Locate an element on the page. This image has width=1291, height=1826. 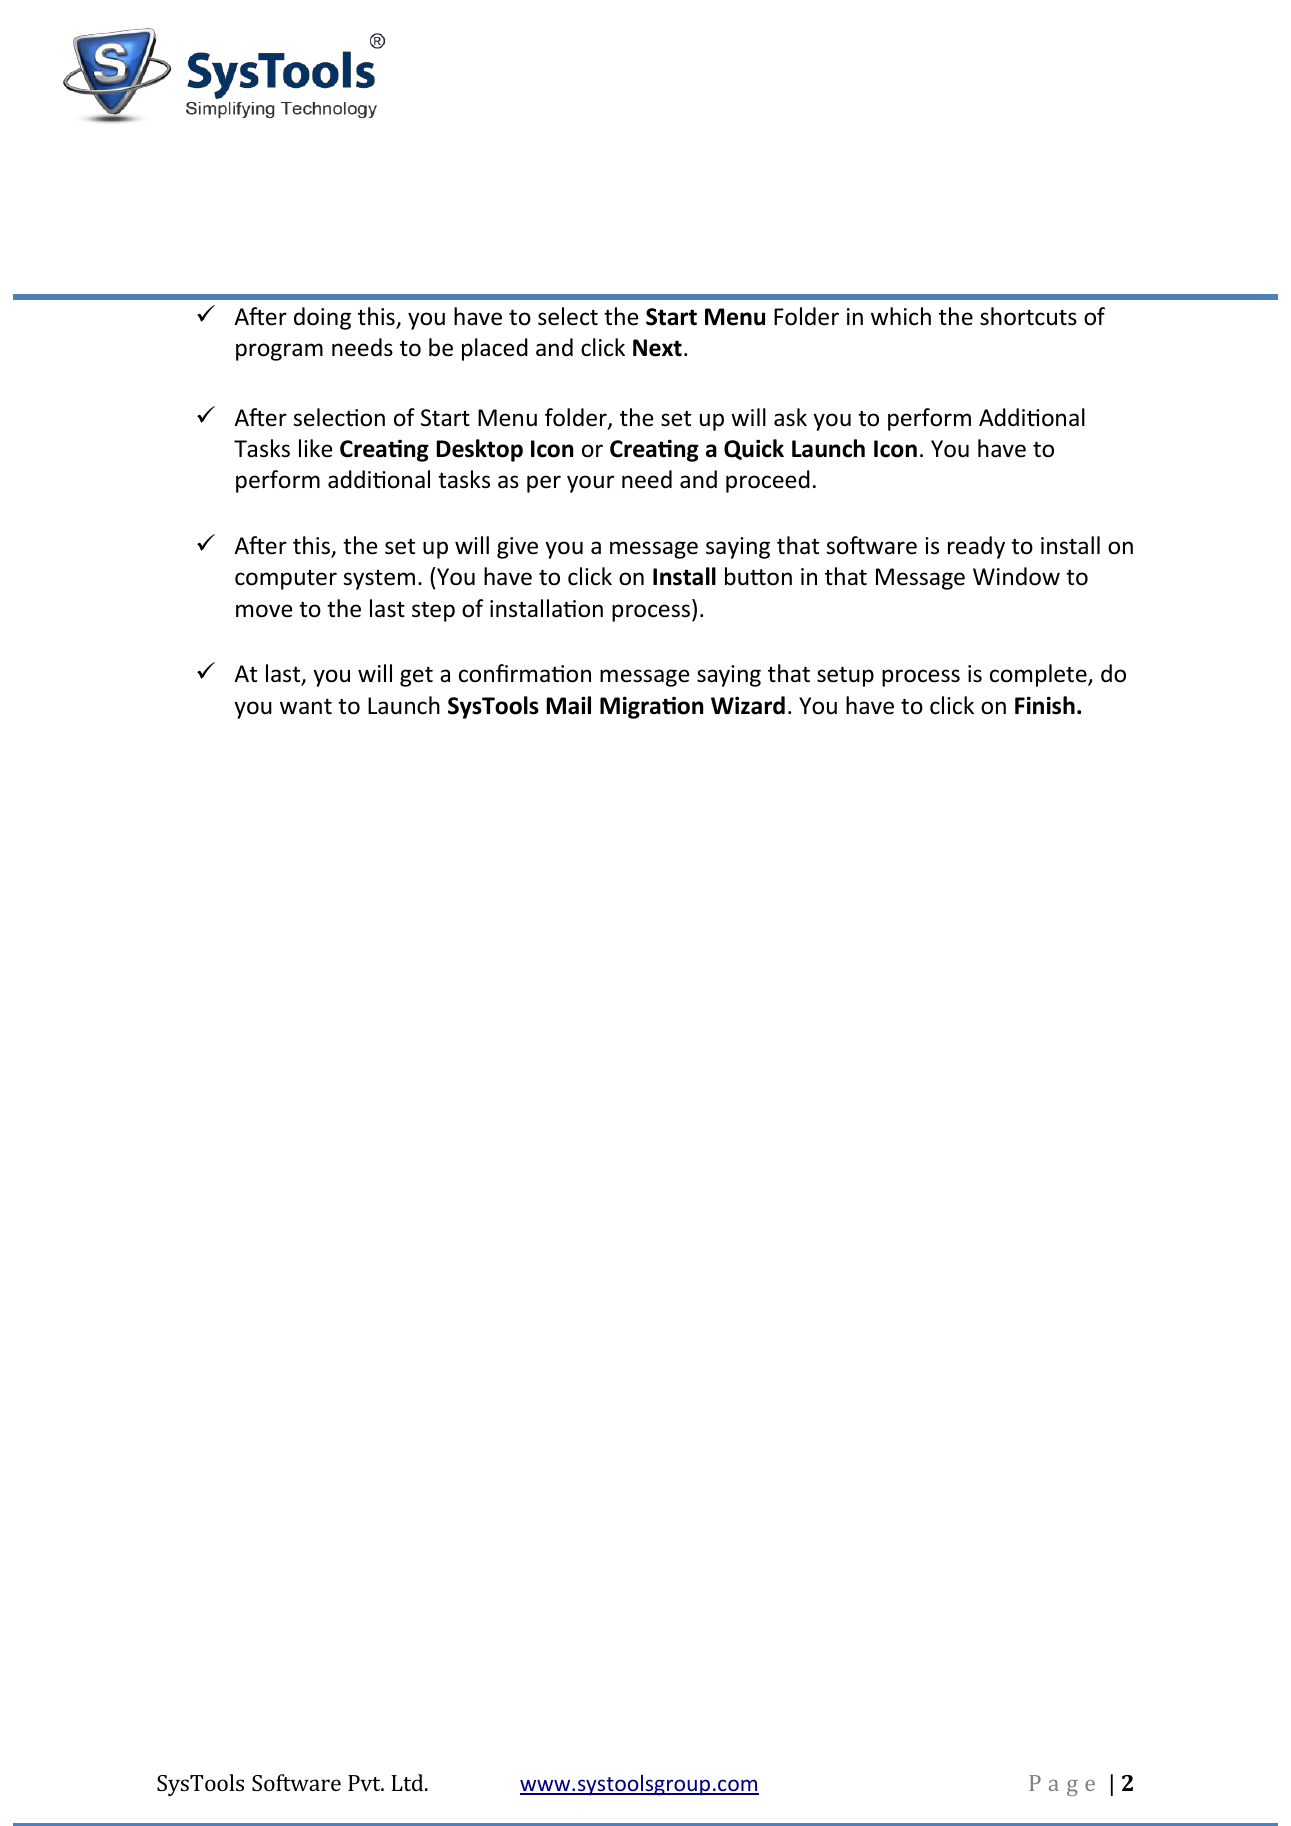
Finish is located at coordinates (1045, 705).
